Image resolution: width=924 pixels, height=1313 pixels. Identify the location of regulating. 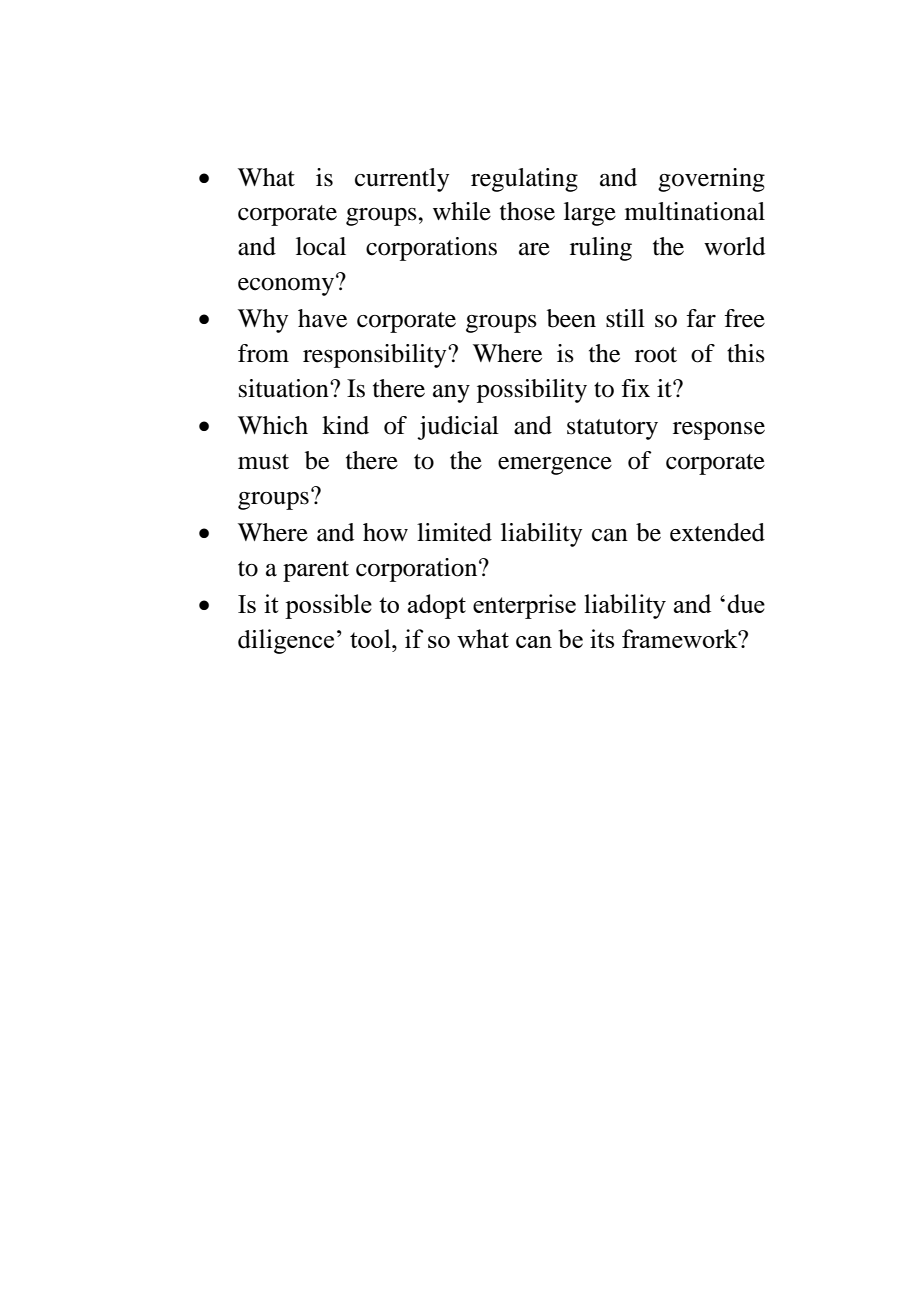
(524, 180).
